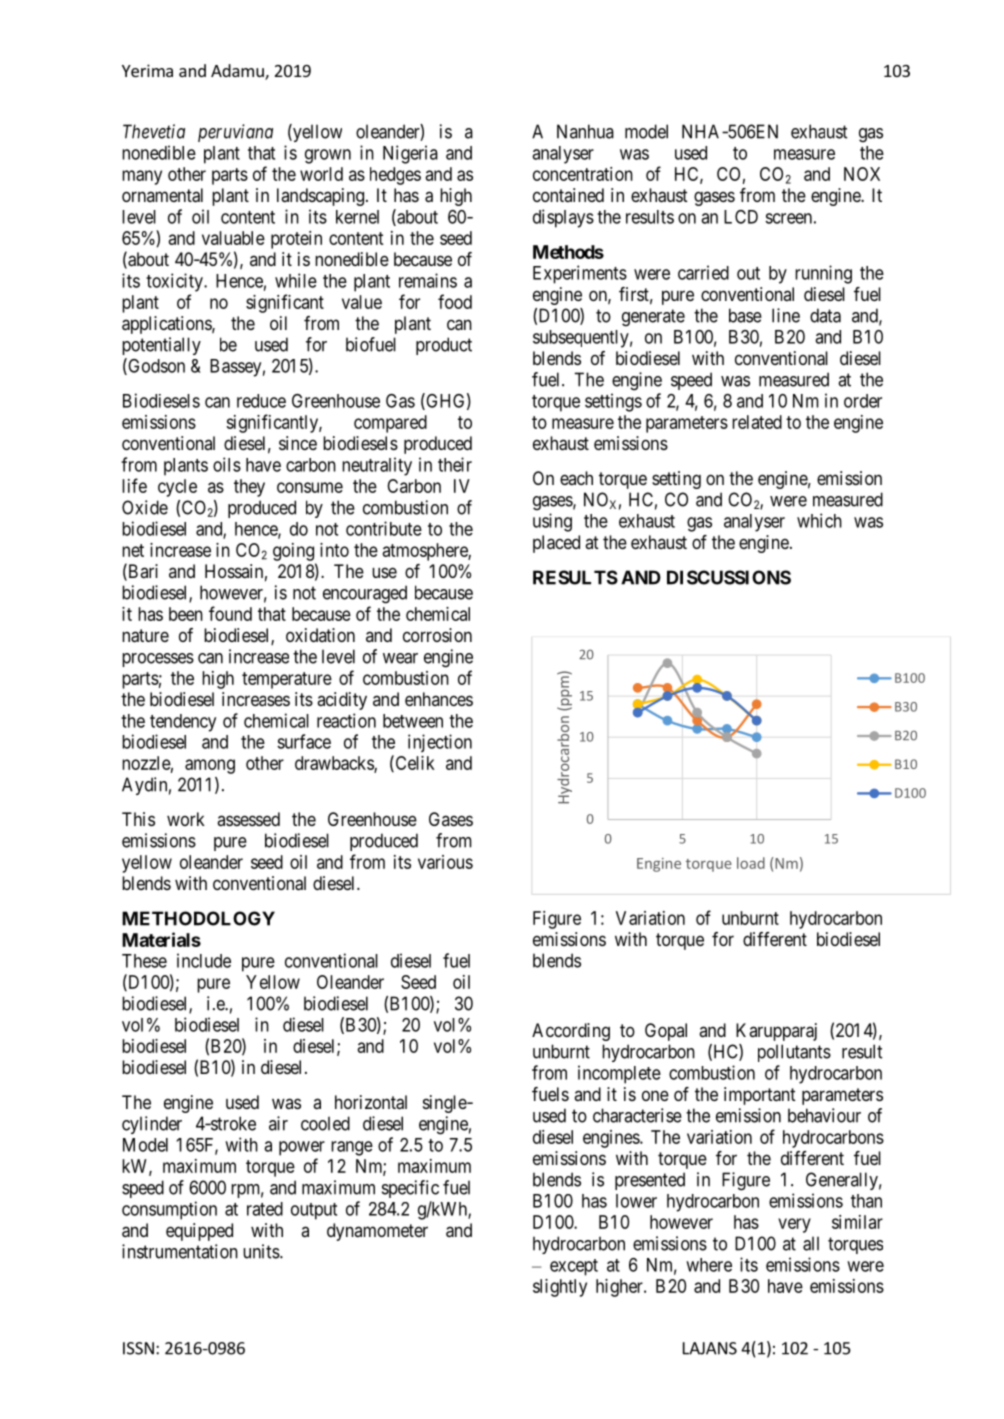 The width and height of the page is (1004, 1419). Describe the element at coordinates (227, 464) in the page. I see `oils` at that location.
